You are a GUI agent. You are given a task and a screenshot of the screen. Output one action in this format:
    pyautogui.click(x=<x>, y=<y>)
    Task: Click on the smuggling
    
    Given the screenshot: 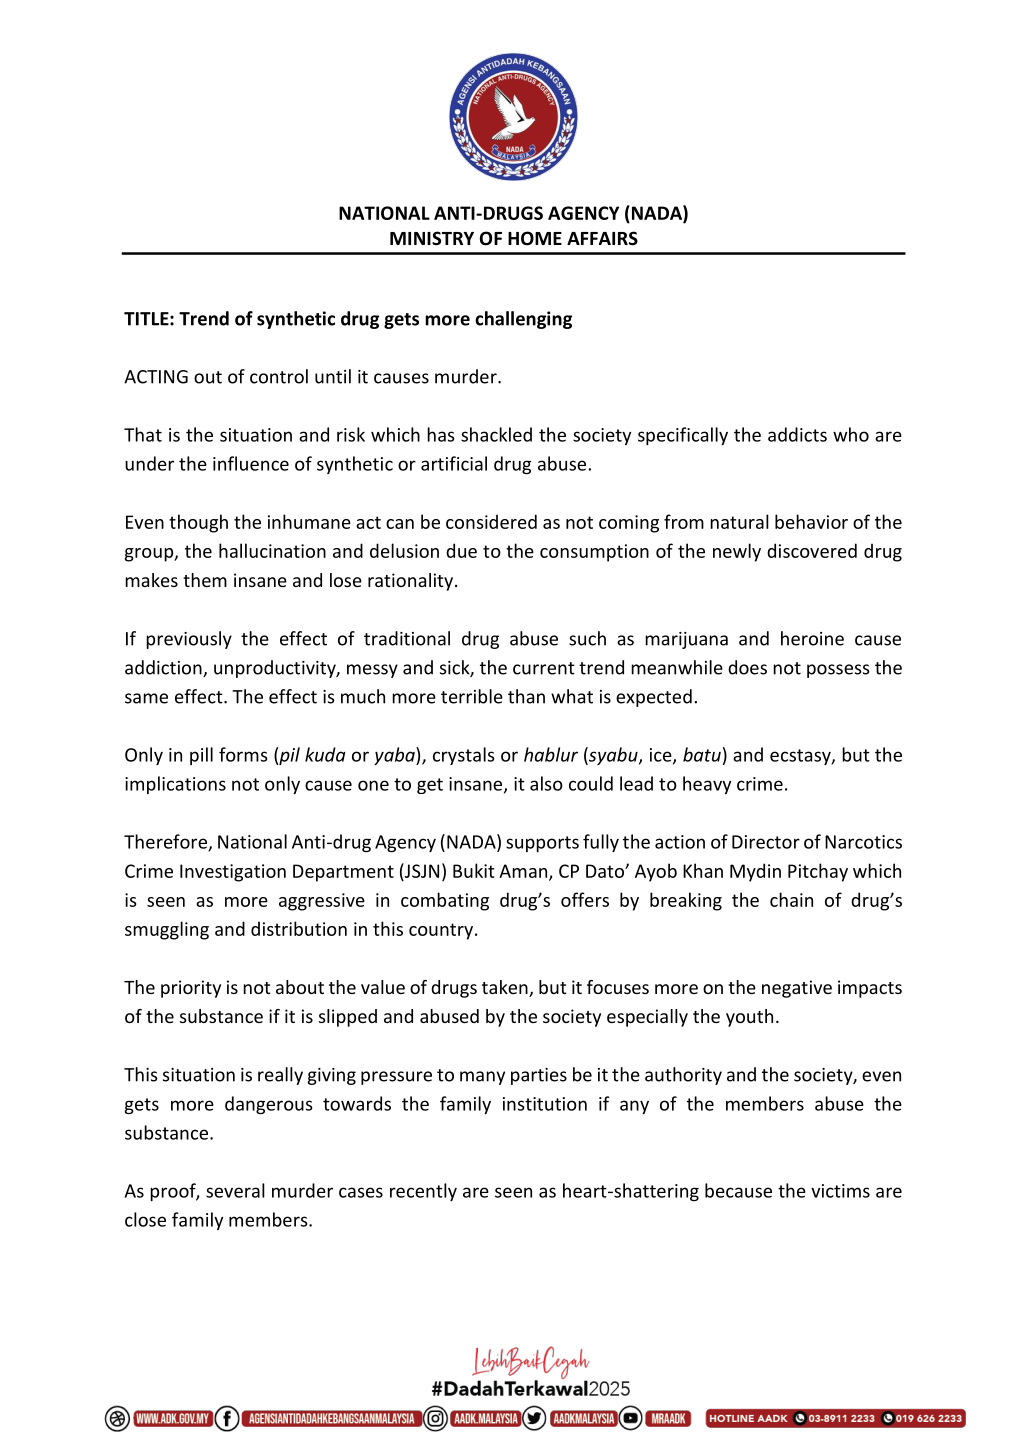 What is the action you would take?
    pyautogui.click(x=167, y=930)
